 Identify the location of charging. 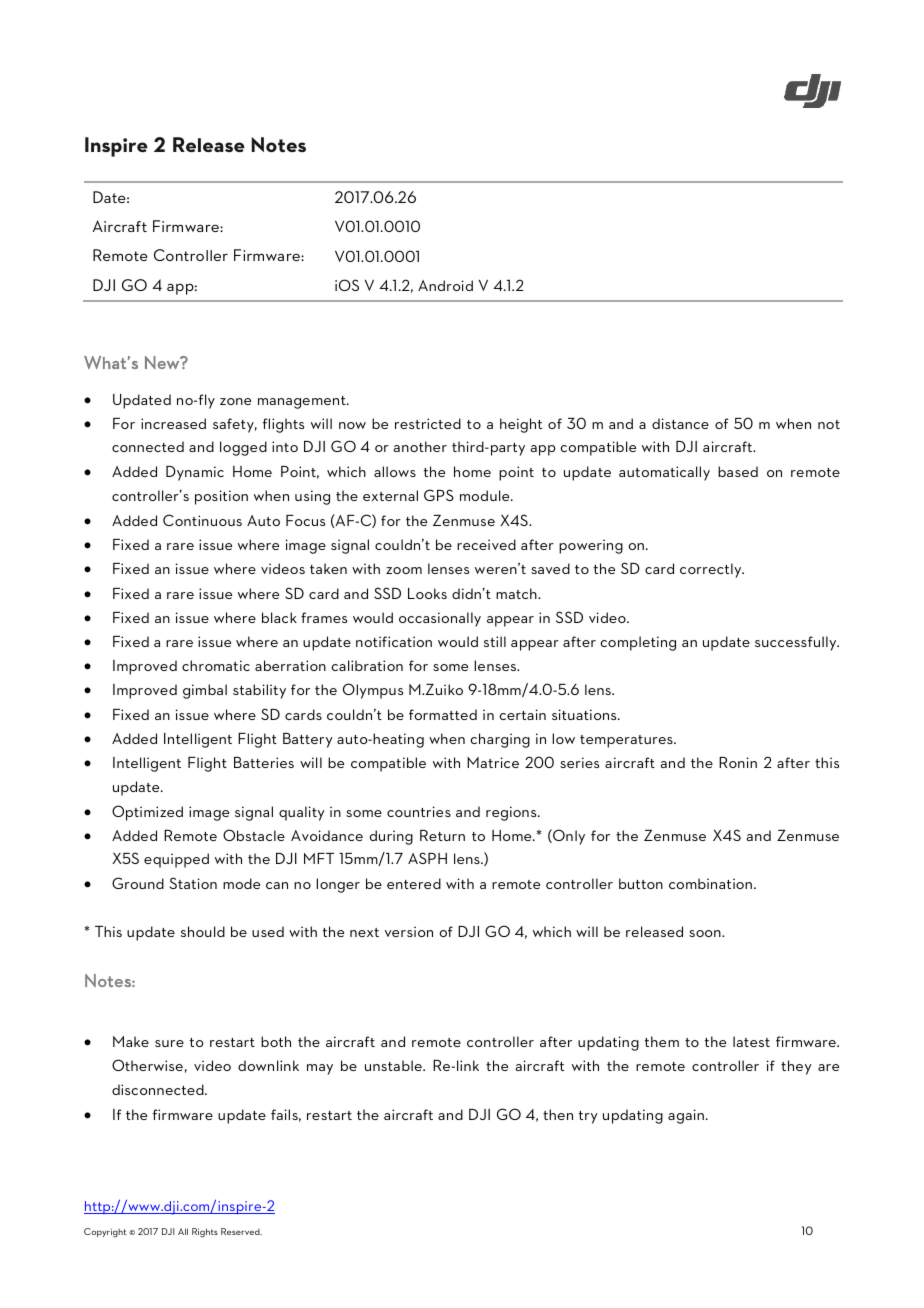
(500, 740).
